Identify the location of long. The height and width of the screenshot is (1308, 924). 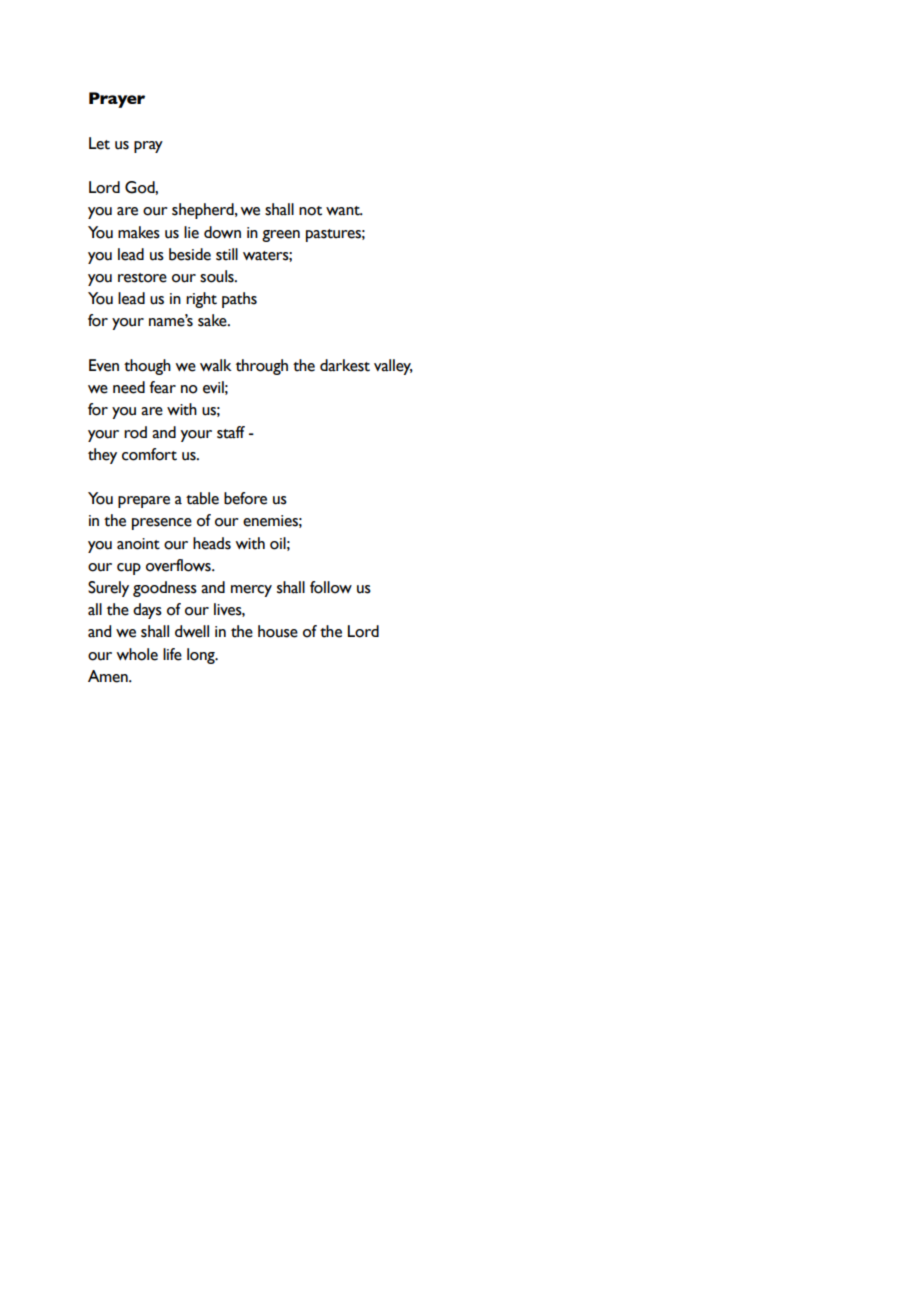
(202, 656).
